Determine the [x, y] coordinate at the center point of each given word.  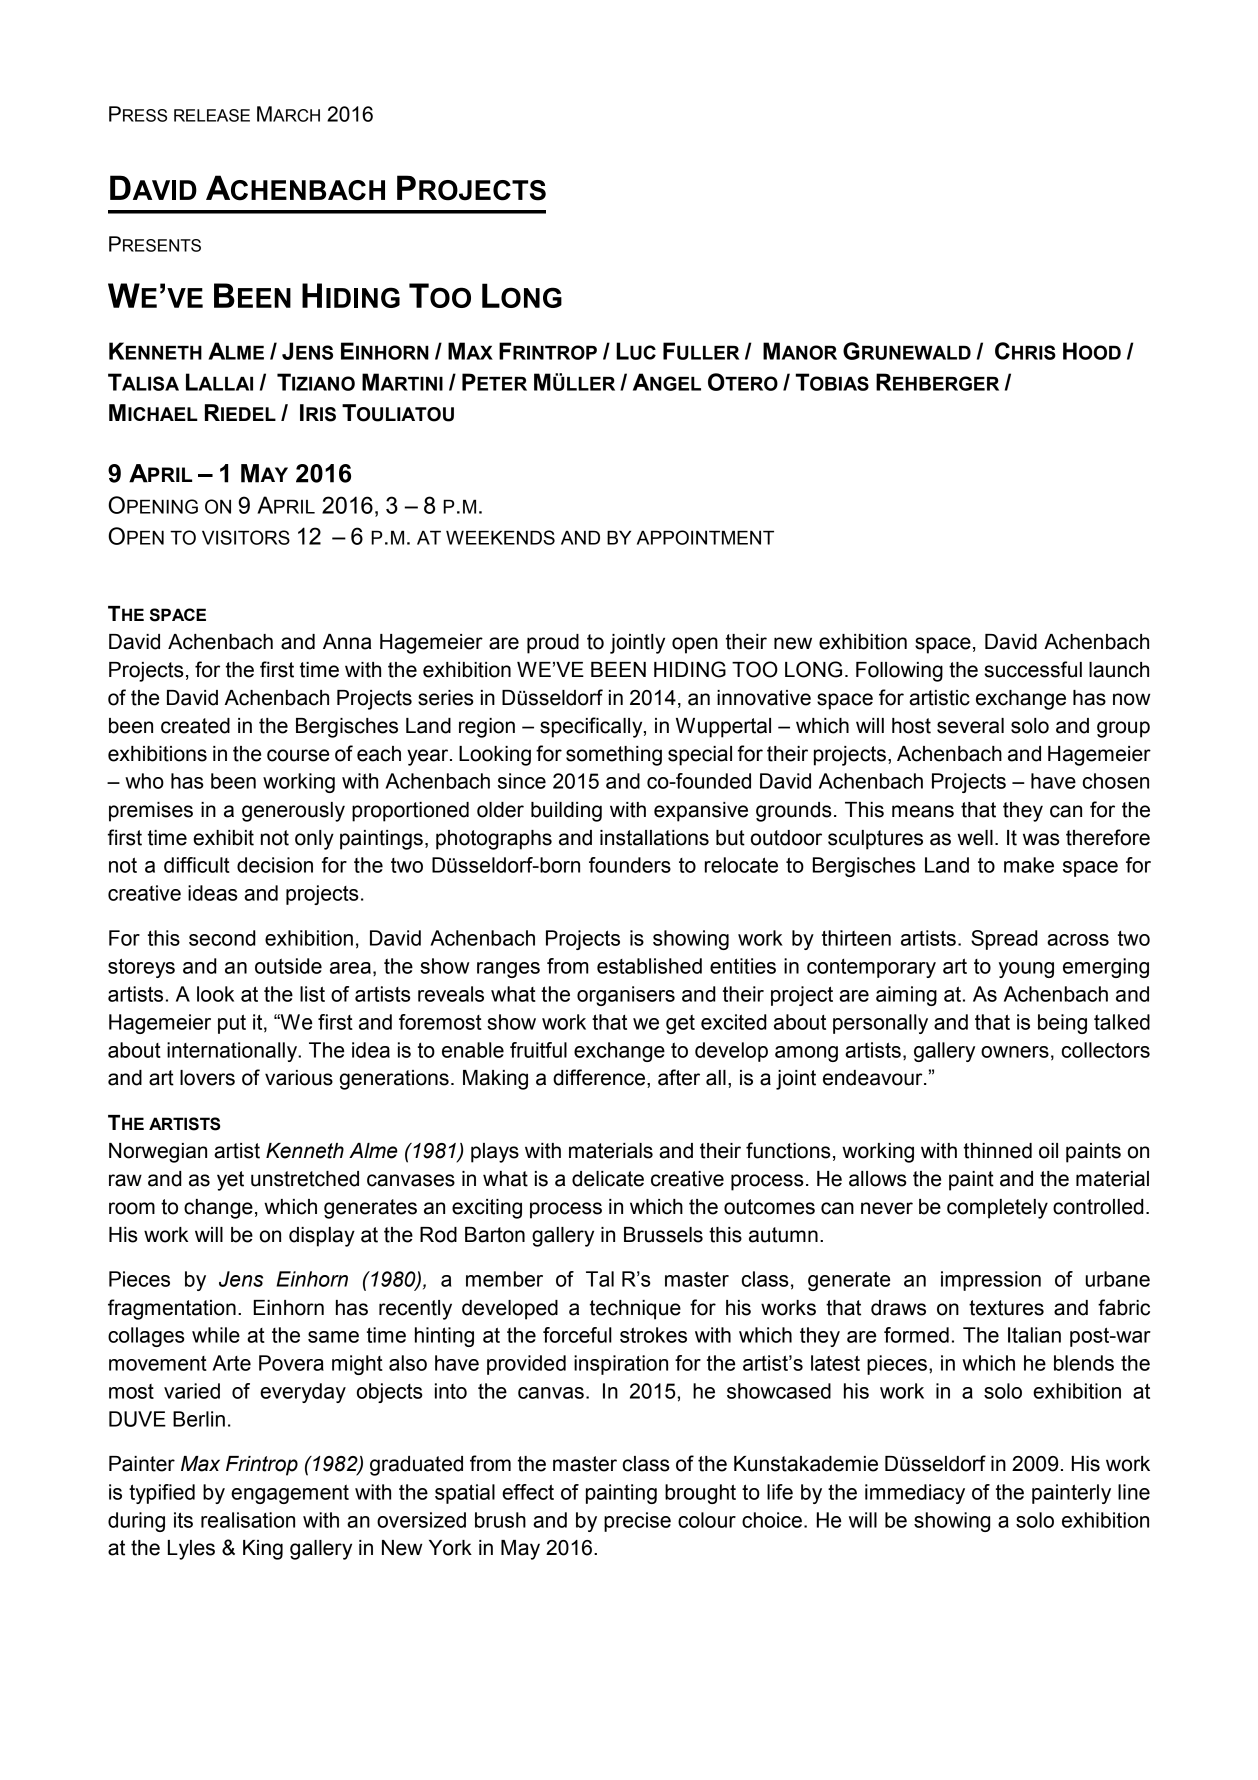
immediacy [915, 1494]
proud [553, 644]
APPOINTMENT [705, 537]
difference [600, 1078]
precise [637, 1522]
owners [1015, 1052]
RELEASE [212, 115]
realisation [248, 1520]
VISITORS [246, 537]
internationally [233, 1052]
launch [1119, 670]
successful [1033, 669]
